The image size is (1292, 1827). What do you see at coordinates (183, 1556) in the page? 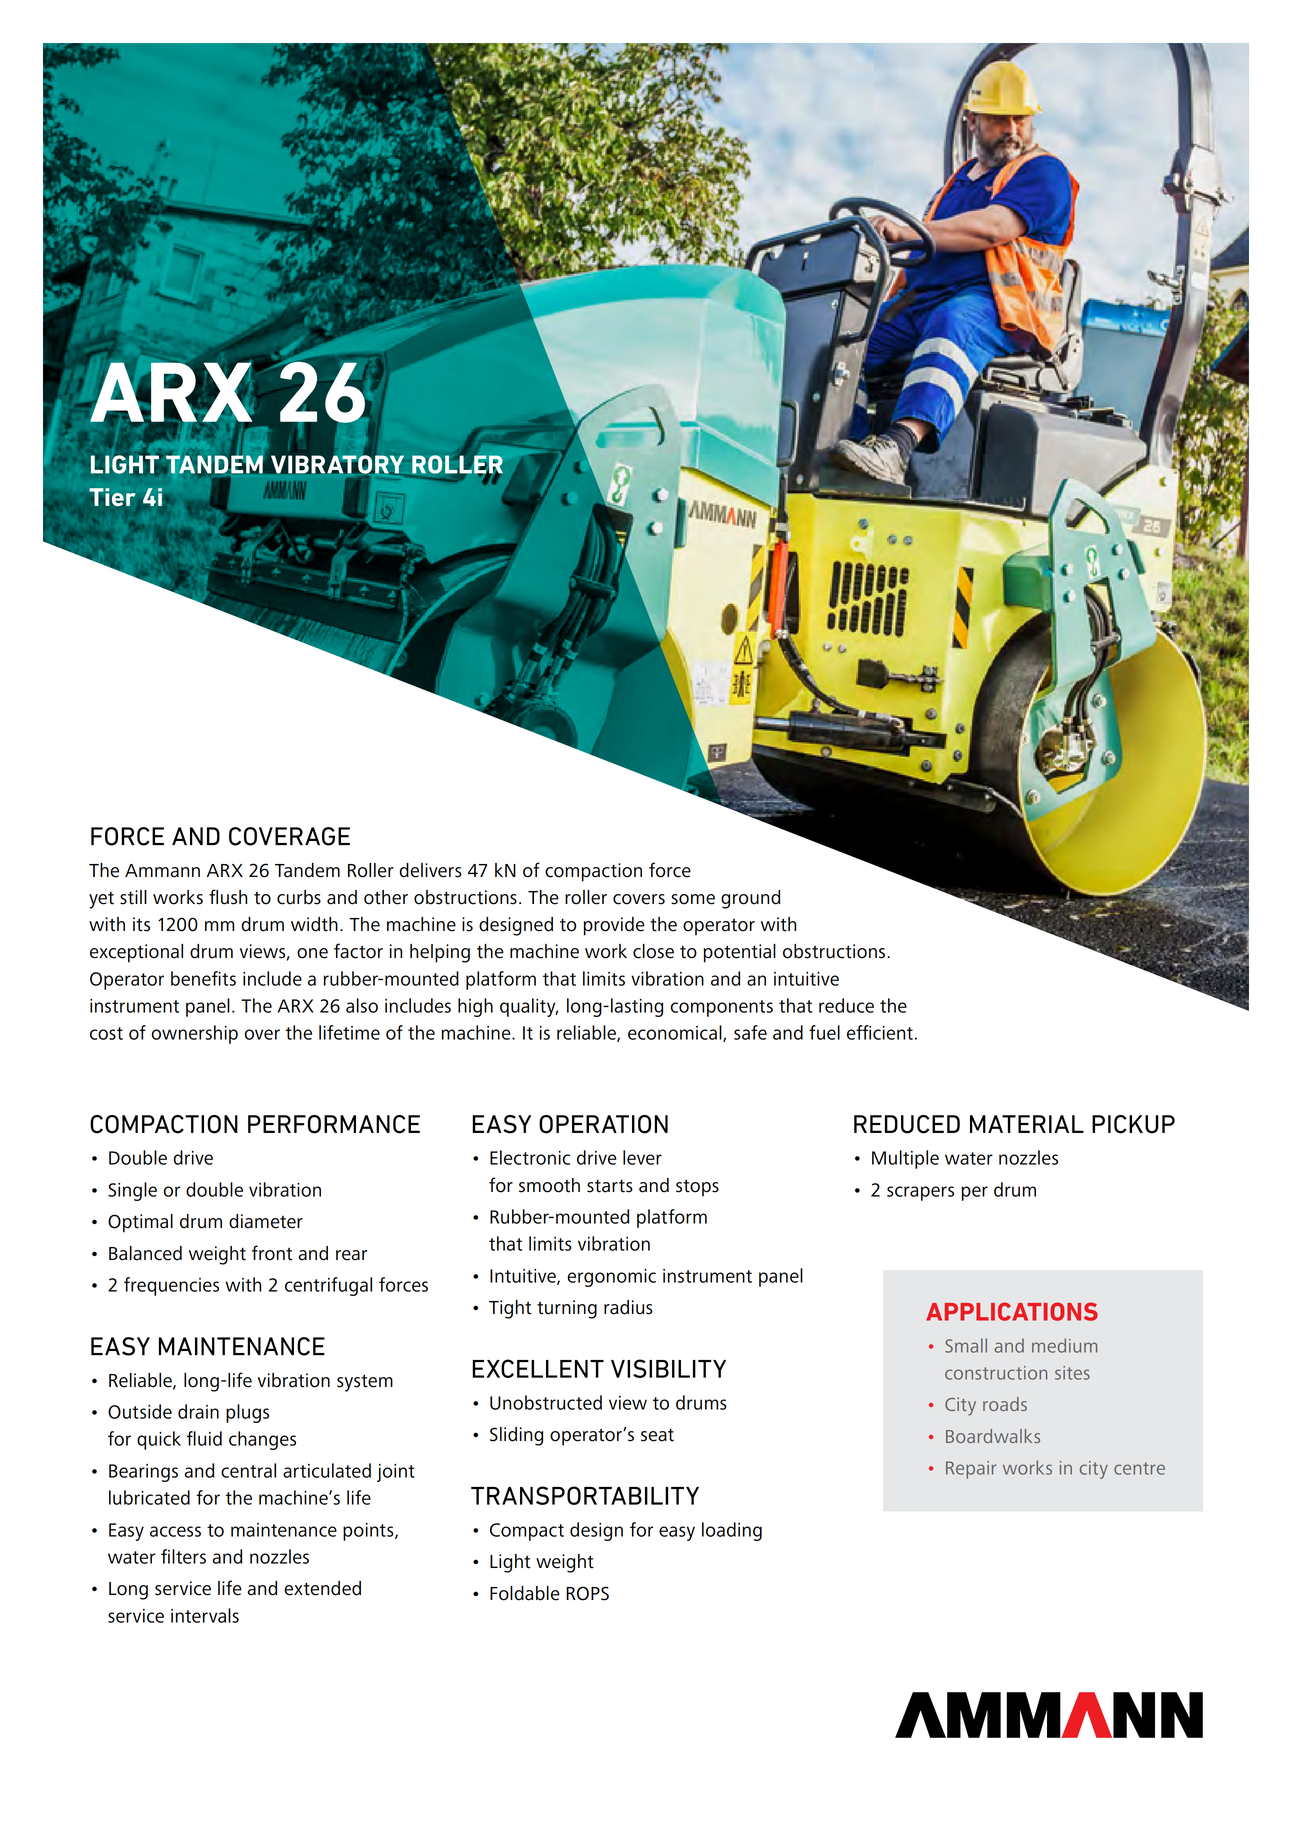
I see `filters` at bounding box center [183, 1556].
